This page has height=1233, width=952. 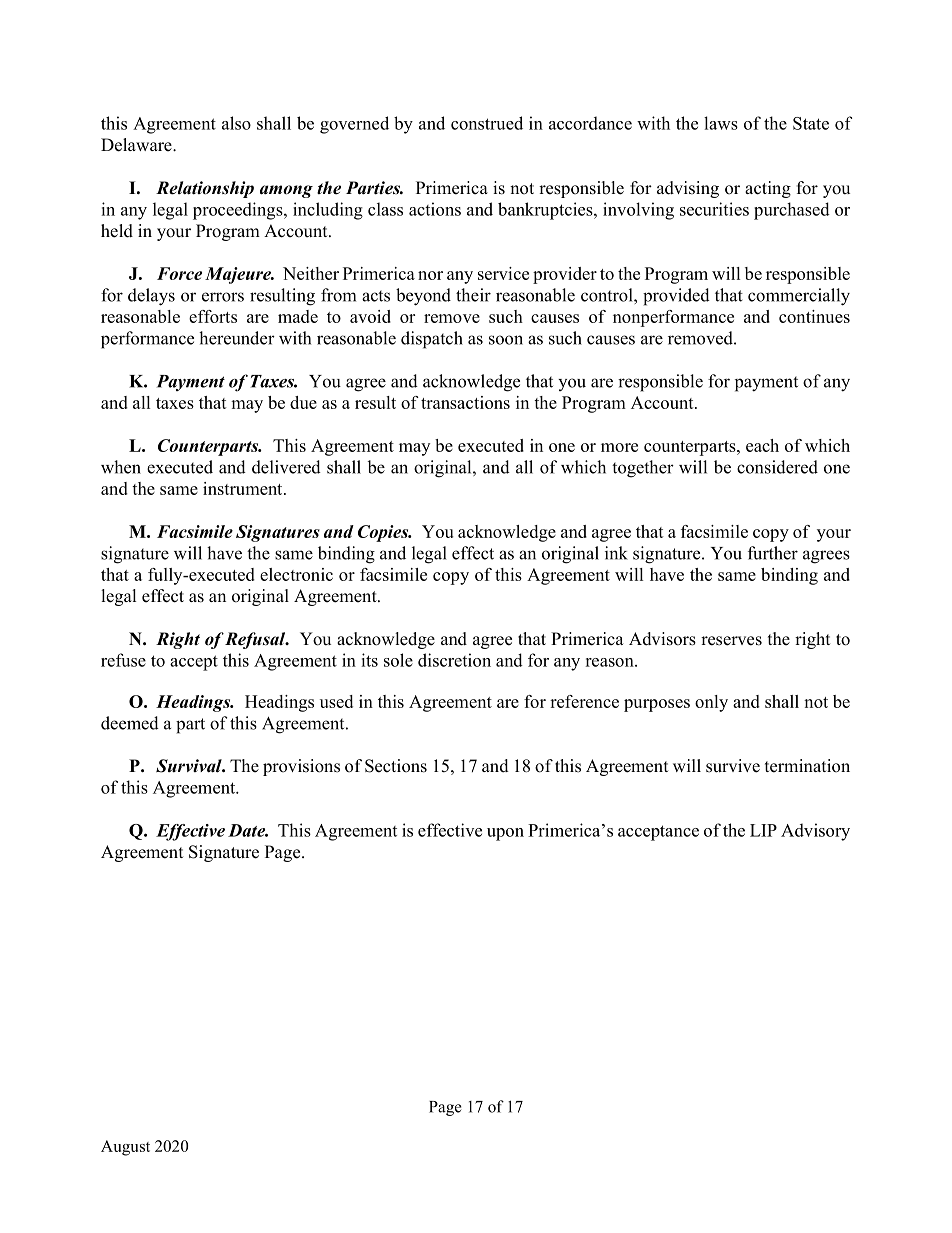 I want to click on Copies, so click(x=384, y=533).
